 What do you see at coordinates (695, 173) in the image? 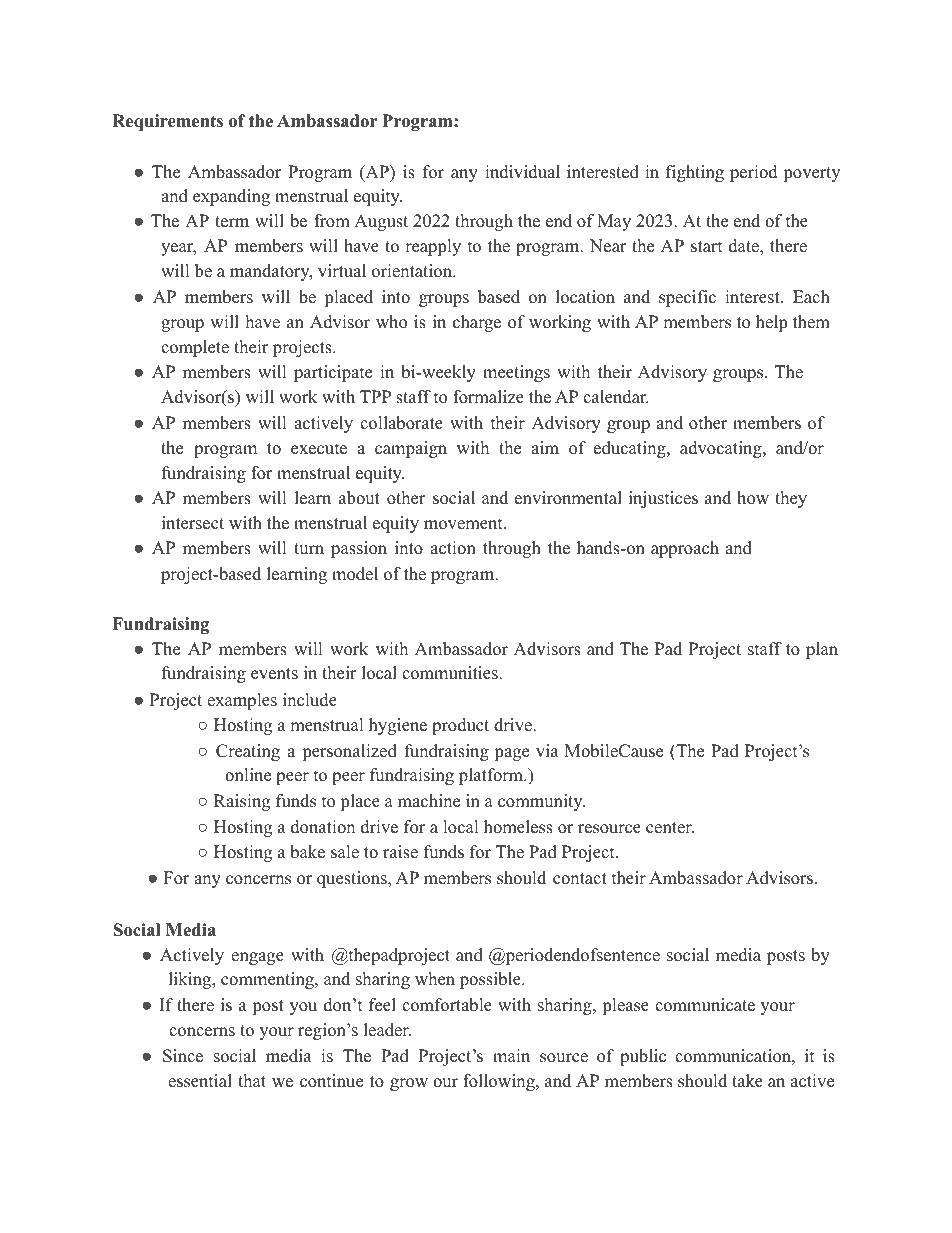
I see `fighting` at bounding box center [695, 173].
